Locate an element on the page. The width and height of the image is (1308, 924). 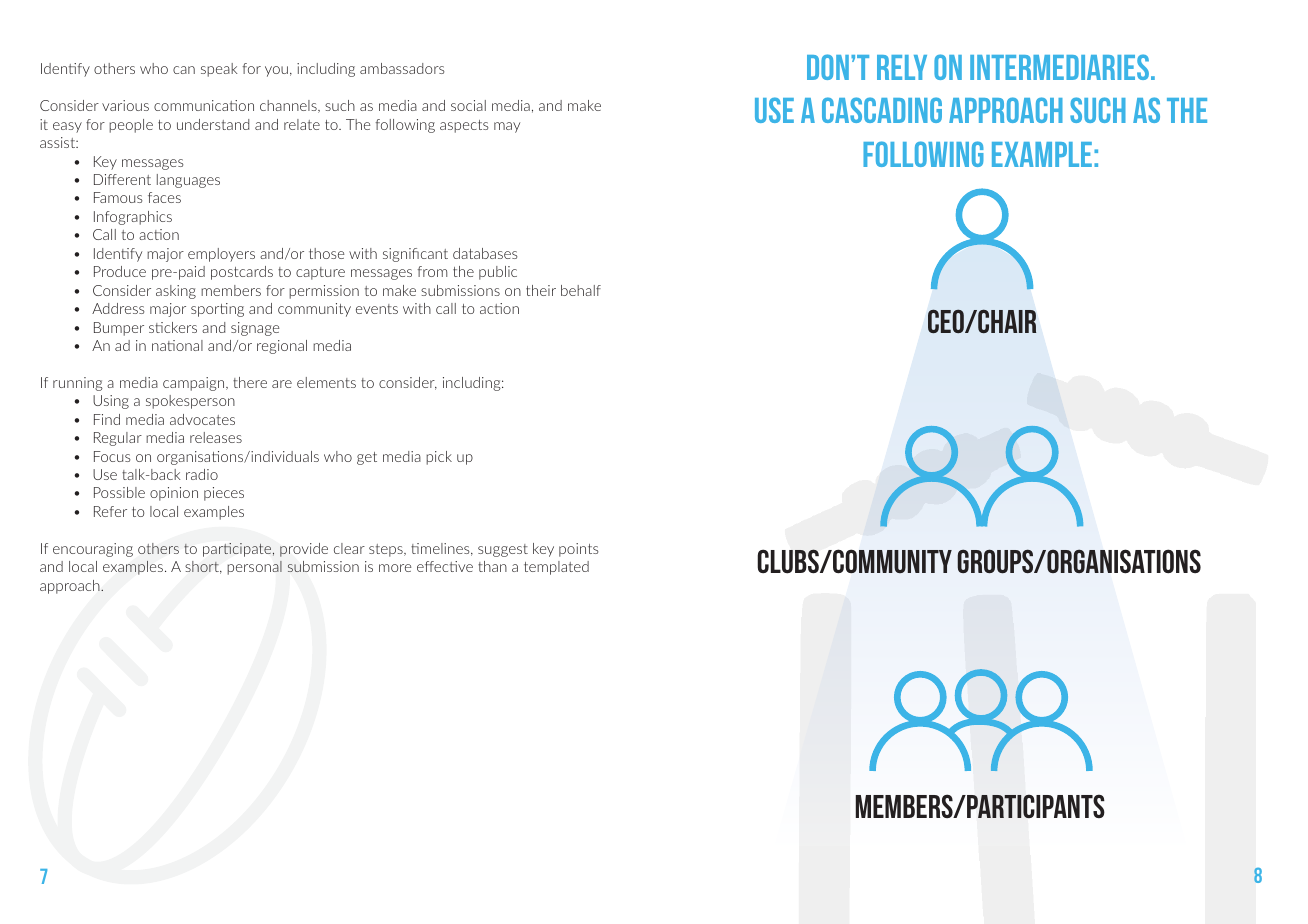
speak is located at coordinates (219, 70).
